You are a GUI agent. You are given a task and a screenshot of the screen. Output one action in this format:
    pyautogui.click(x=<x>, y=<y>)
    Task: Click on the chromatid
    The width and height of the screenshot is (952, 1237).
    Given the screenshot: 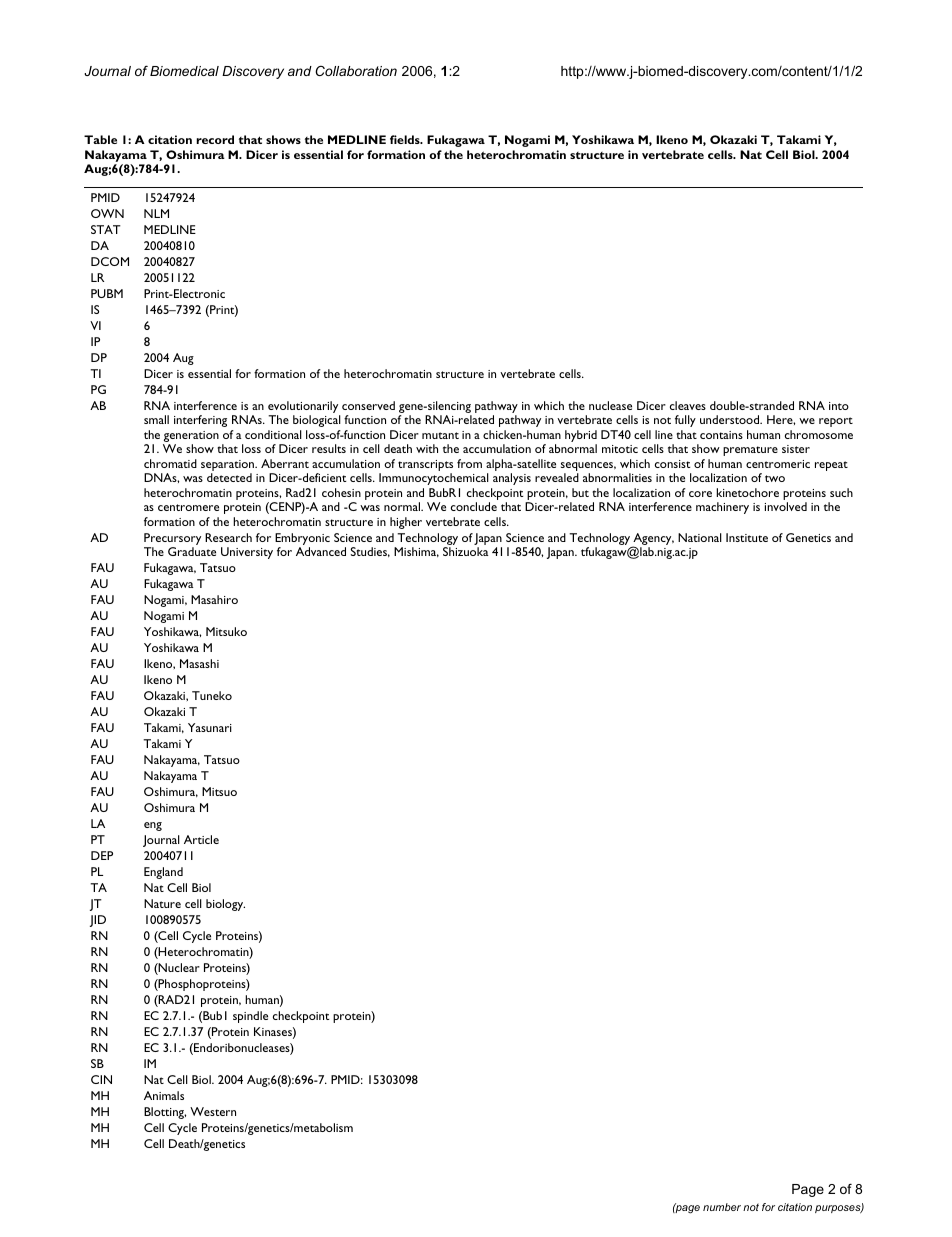 What is the action you would take?
    pyautogui.click(x=170, y=463)
